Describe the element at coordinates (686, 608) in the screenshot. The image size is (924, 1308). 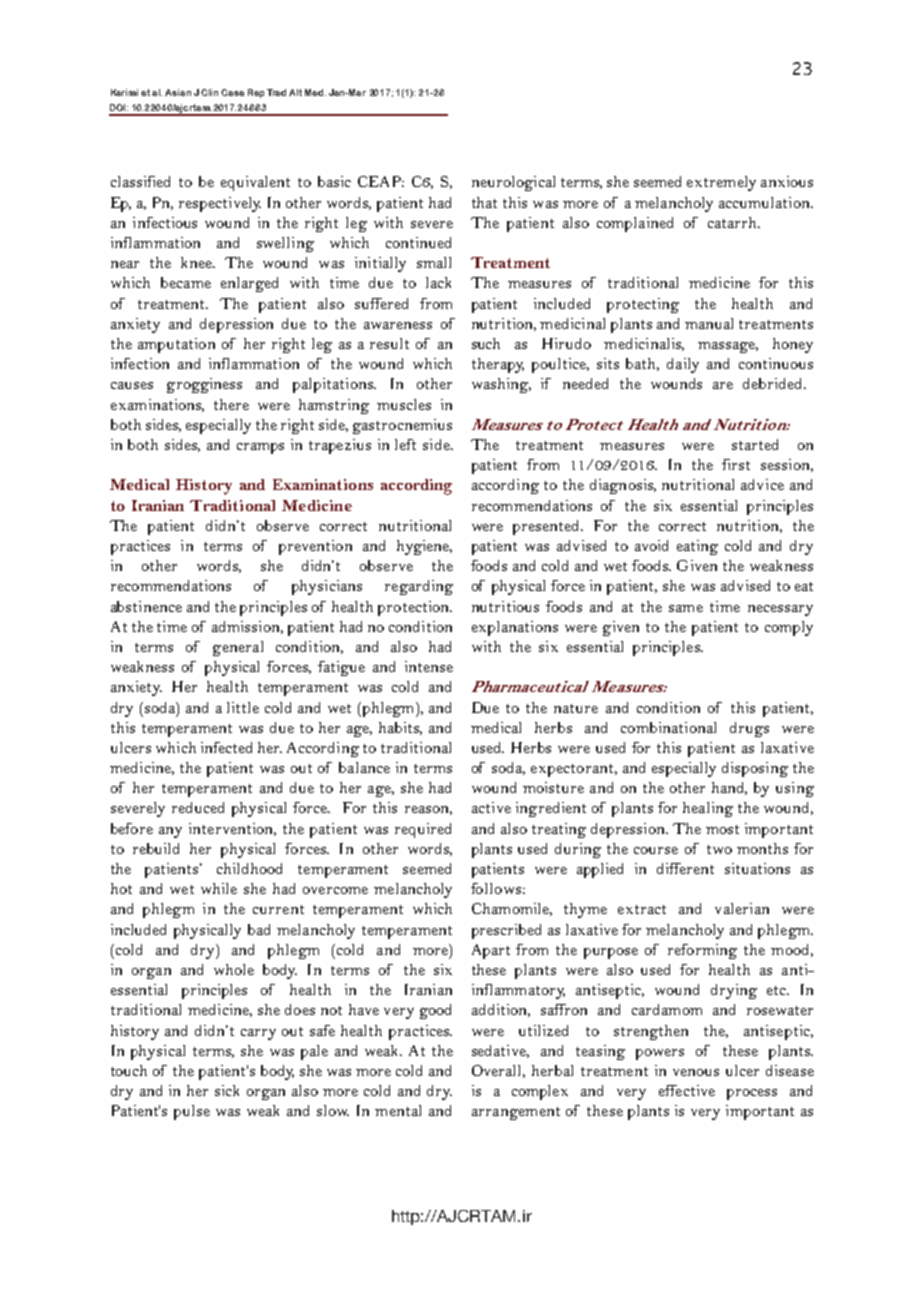
I see `same` at that location.
